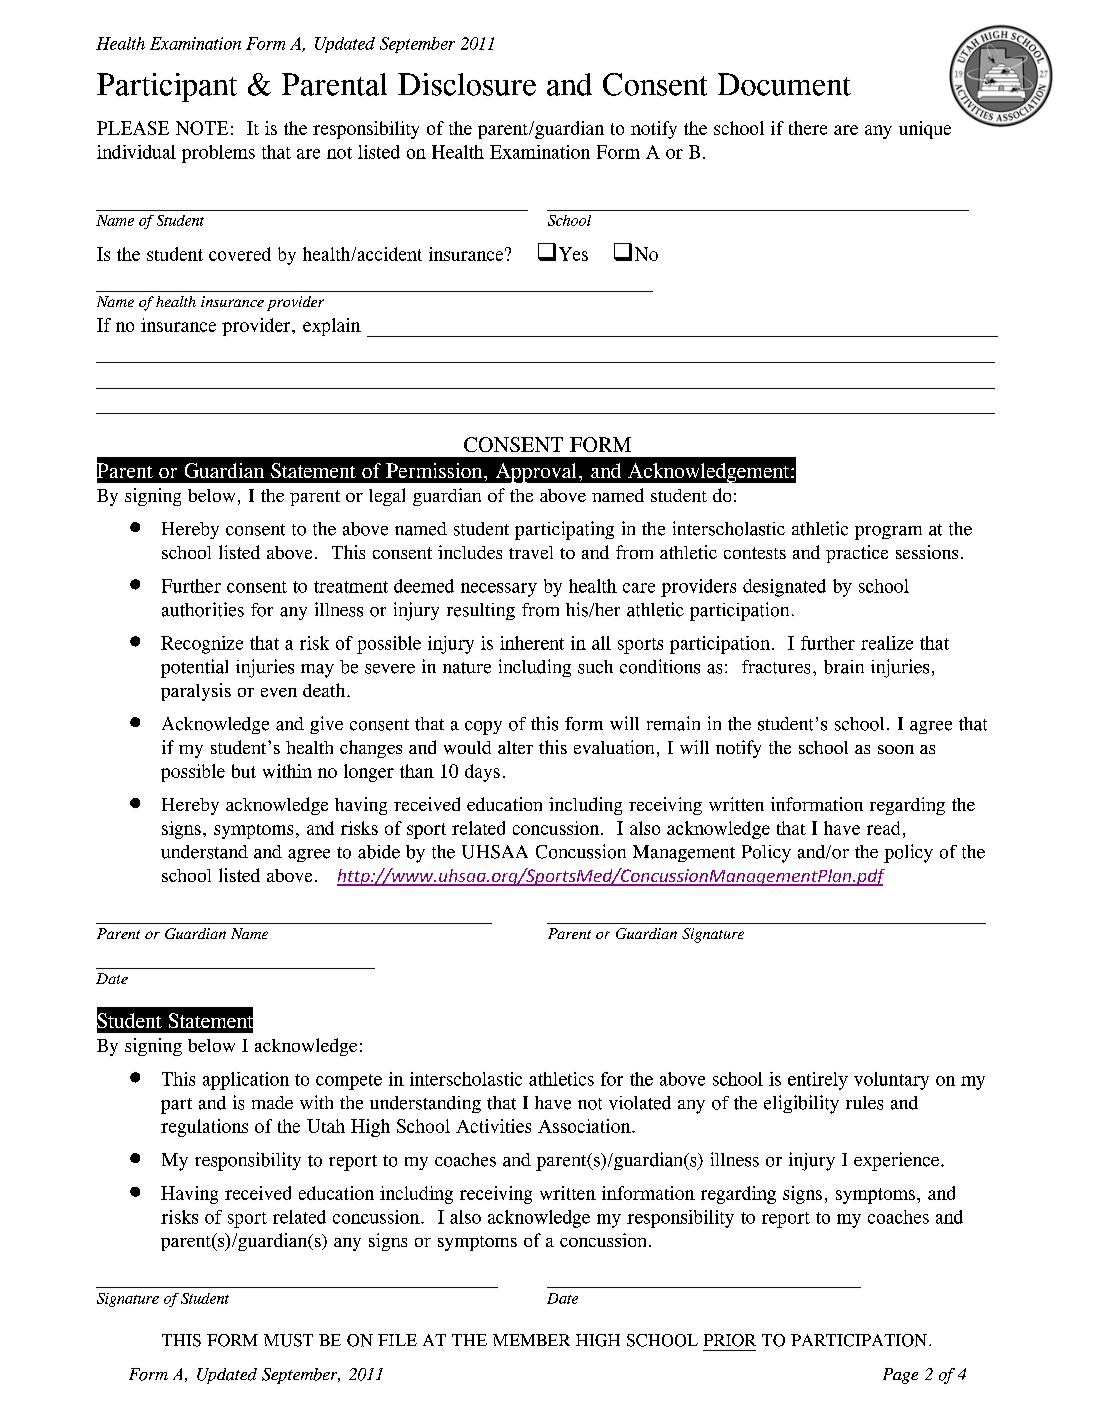 The height and width of the screenshot is (1417, 1095). I want to click on days, so click(482, 773).
